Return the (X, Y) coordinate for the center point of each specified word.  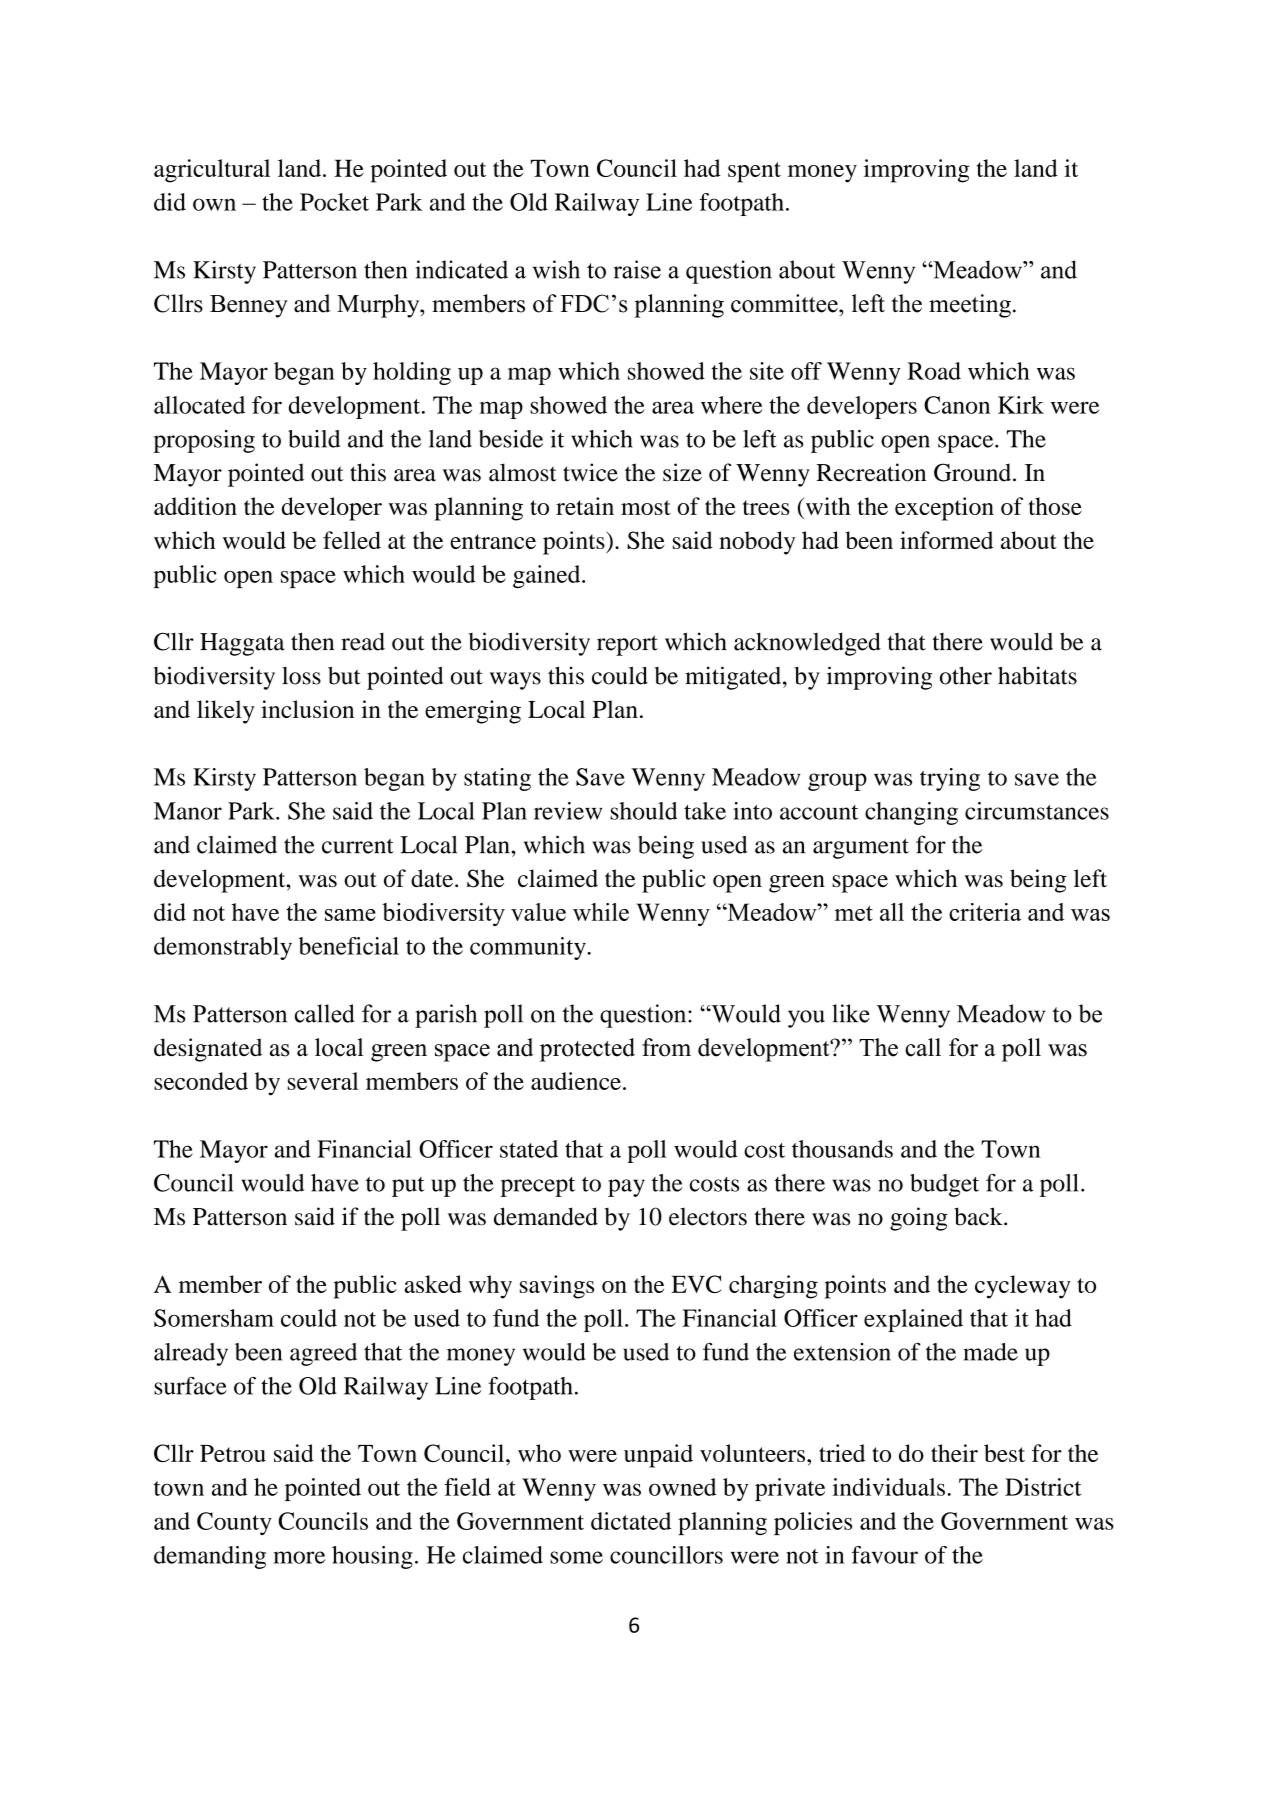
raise (637, 269)
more (299, 1557)
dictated (631, 1521)
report (627, 645)
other (966, 675)
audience (576, 1081)
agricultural (212, 171)
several (323, 1081)
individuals (889, 1487)
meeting (970, 306)
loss (301, 676)
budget (944, 1185)
